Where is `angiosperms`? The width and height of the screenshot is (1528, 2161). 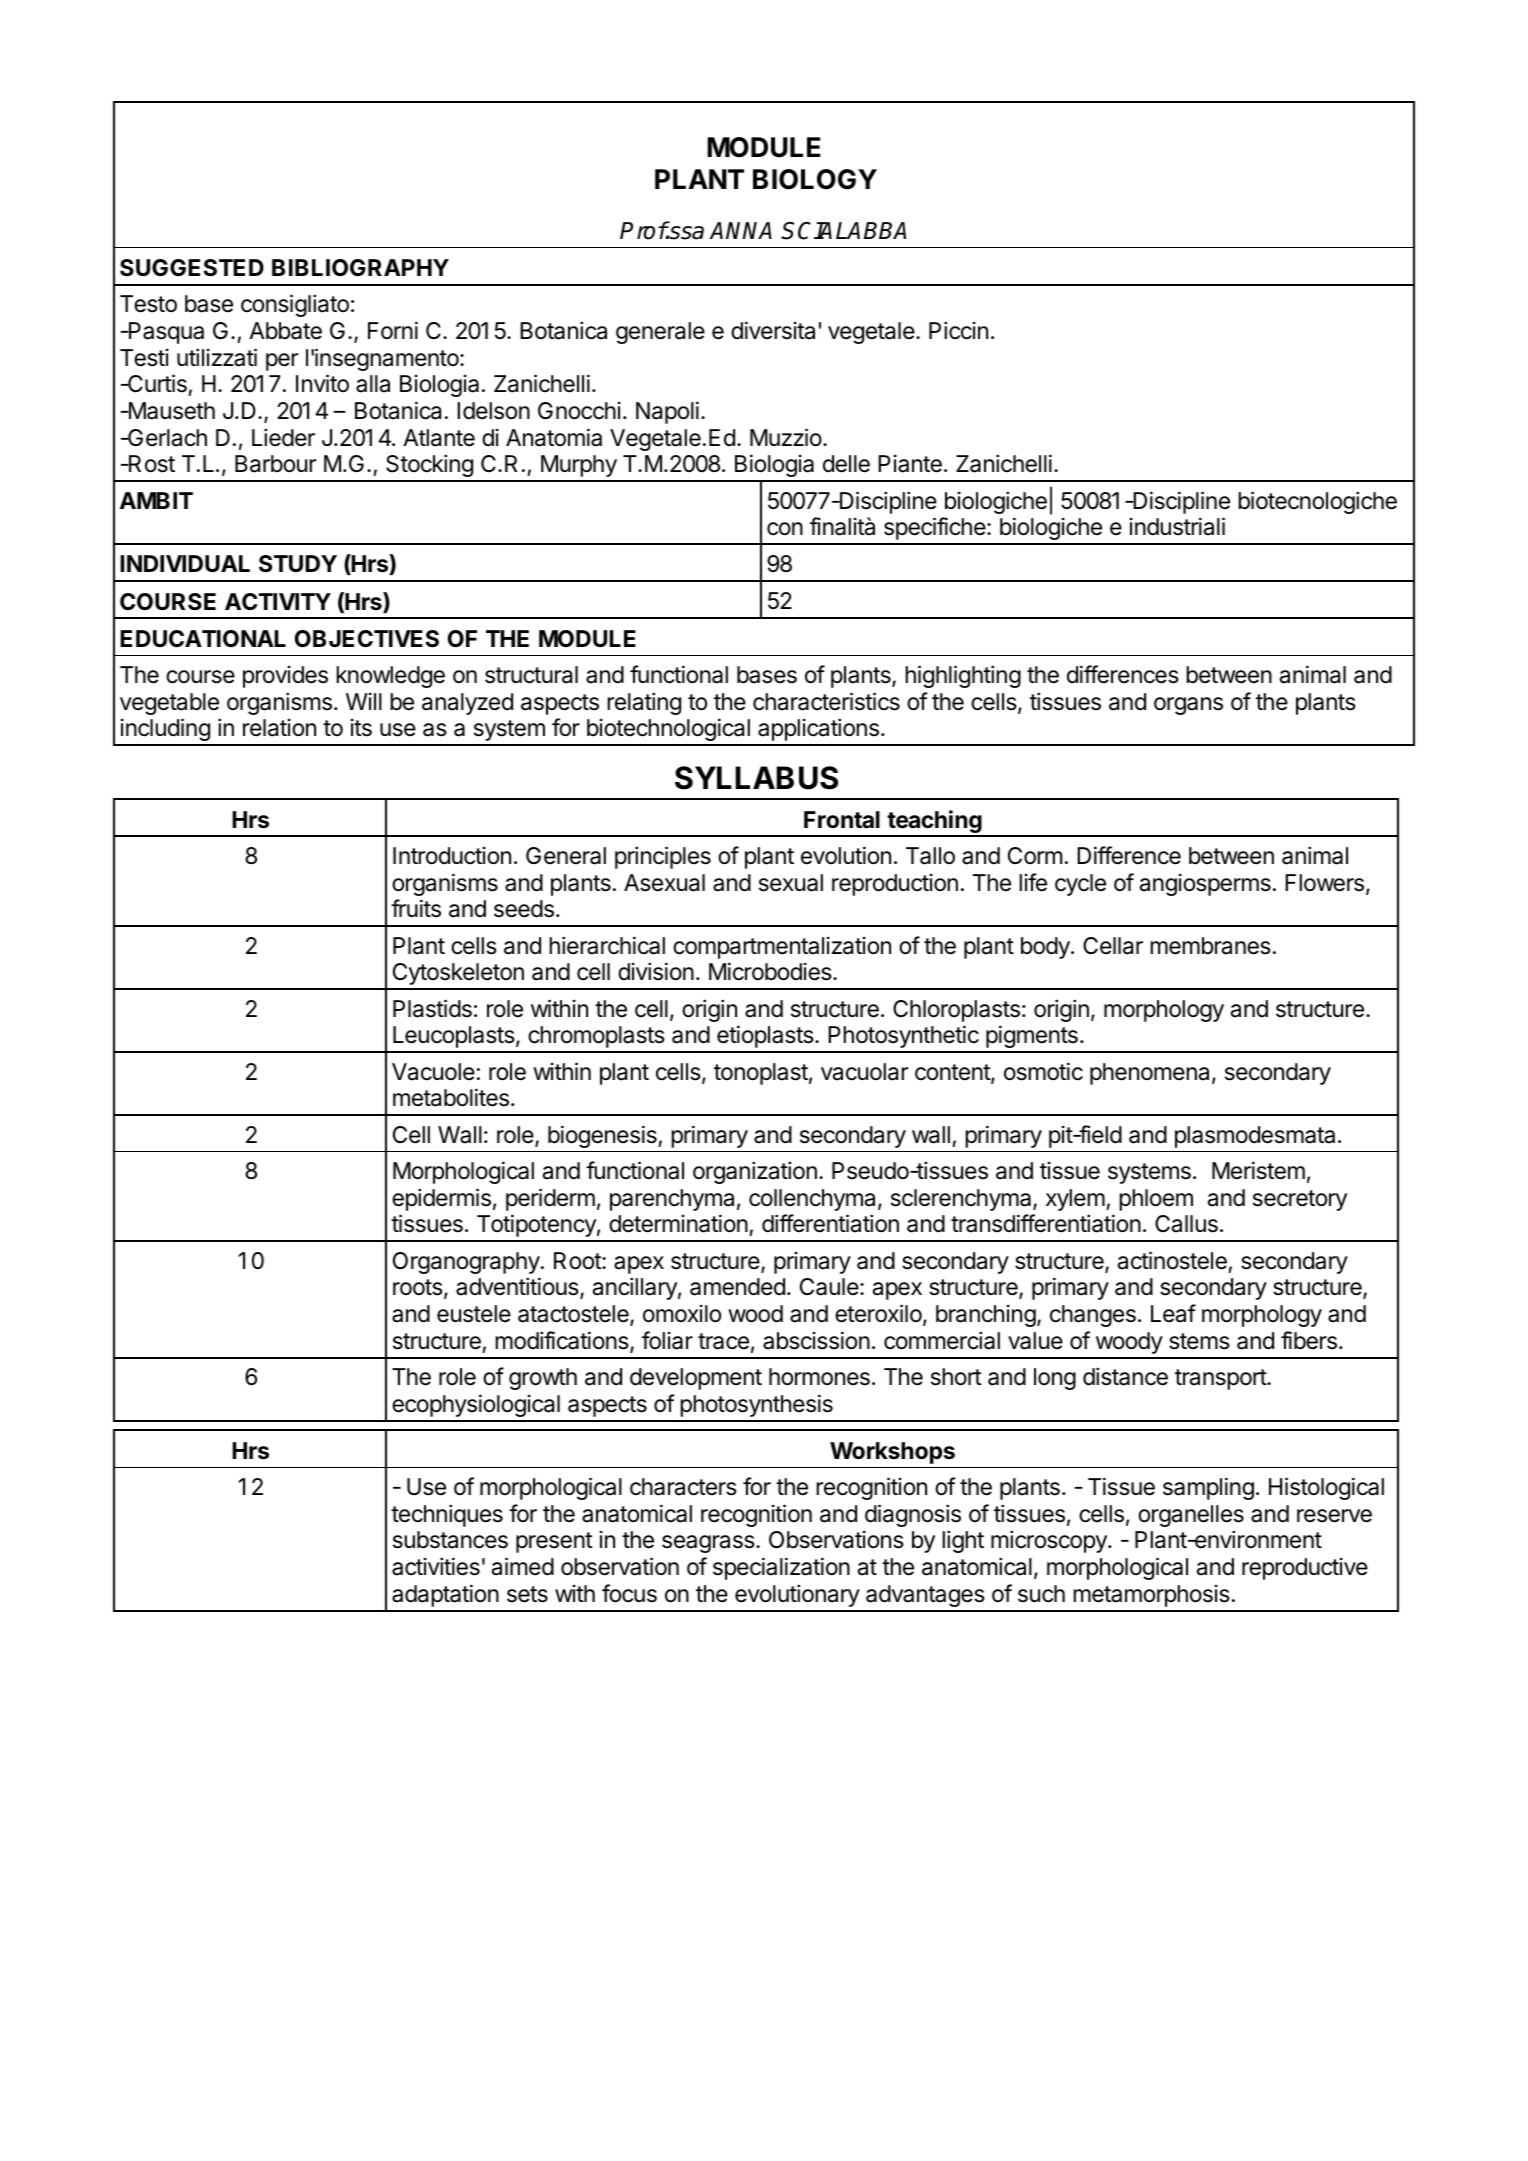 angiosperms is located at coordinates (1205, 885).
